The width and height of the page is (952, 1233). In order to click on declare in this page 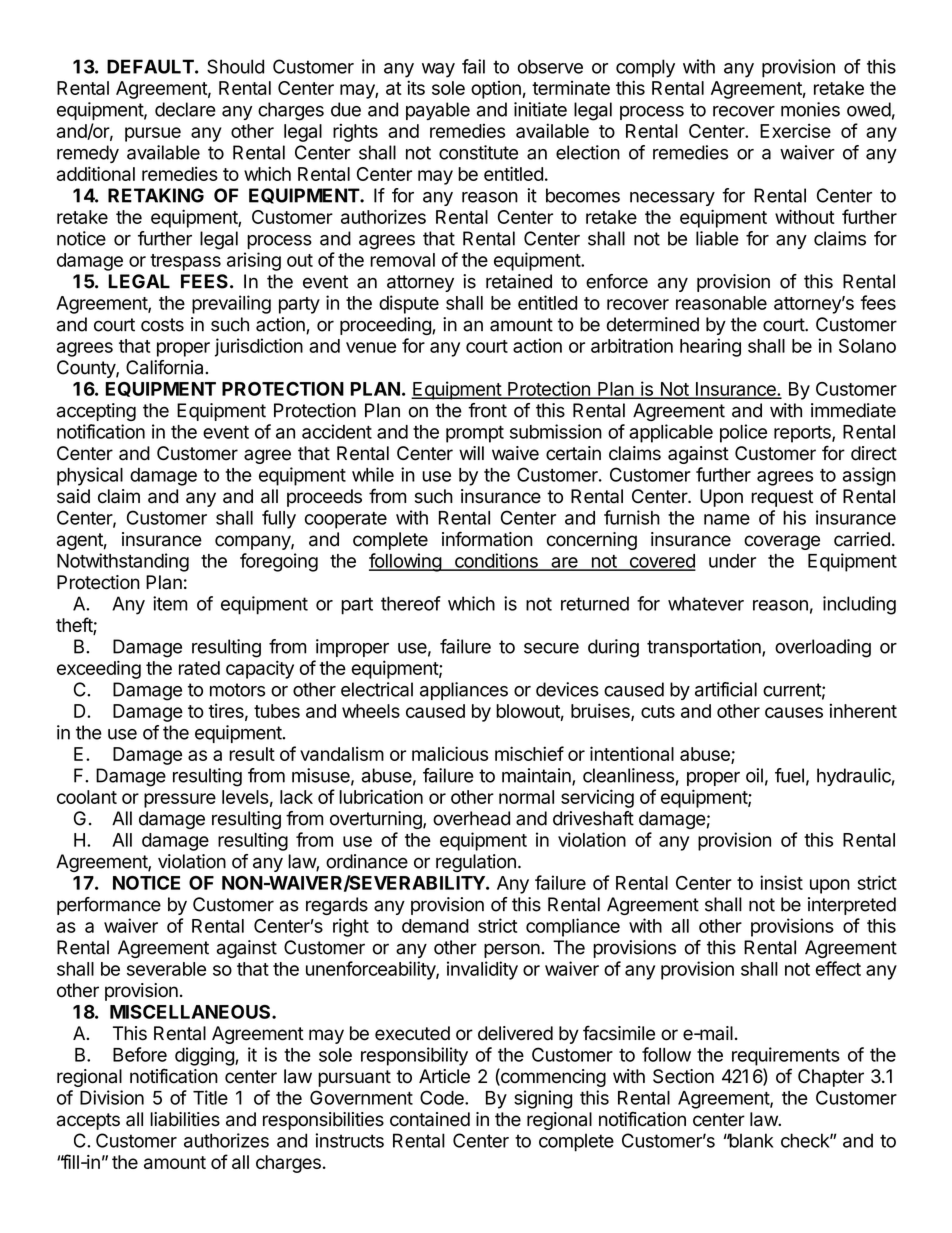, I will do `click(185, 109)`.
